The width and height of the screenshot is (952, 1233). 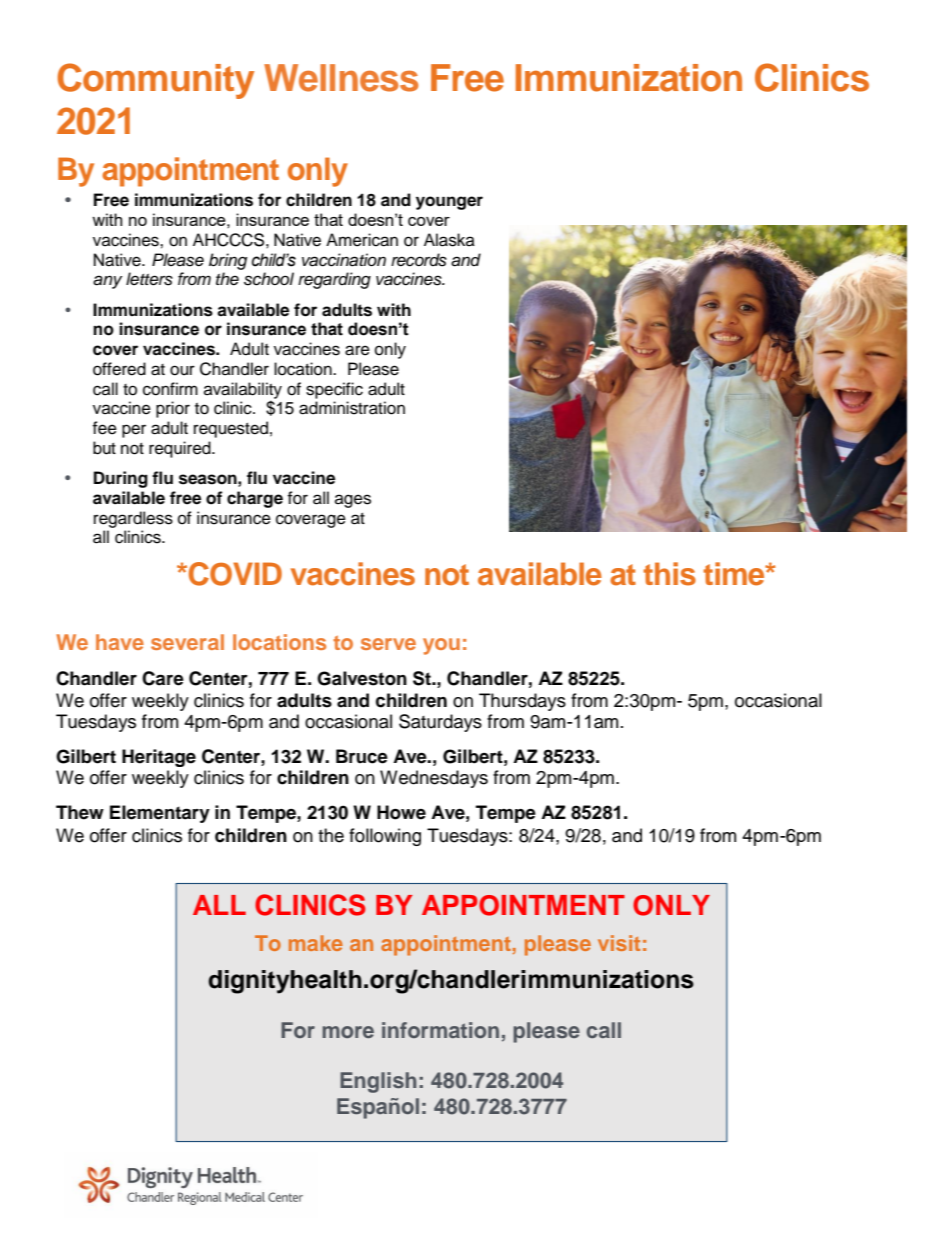 What do you see at coordinates (155, 81) in the screenshot?
I see `Community` at bounding box center [155, 81].
